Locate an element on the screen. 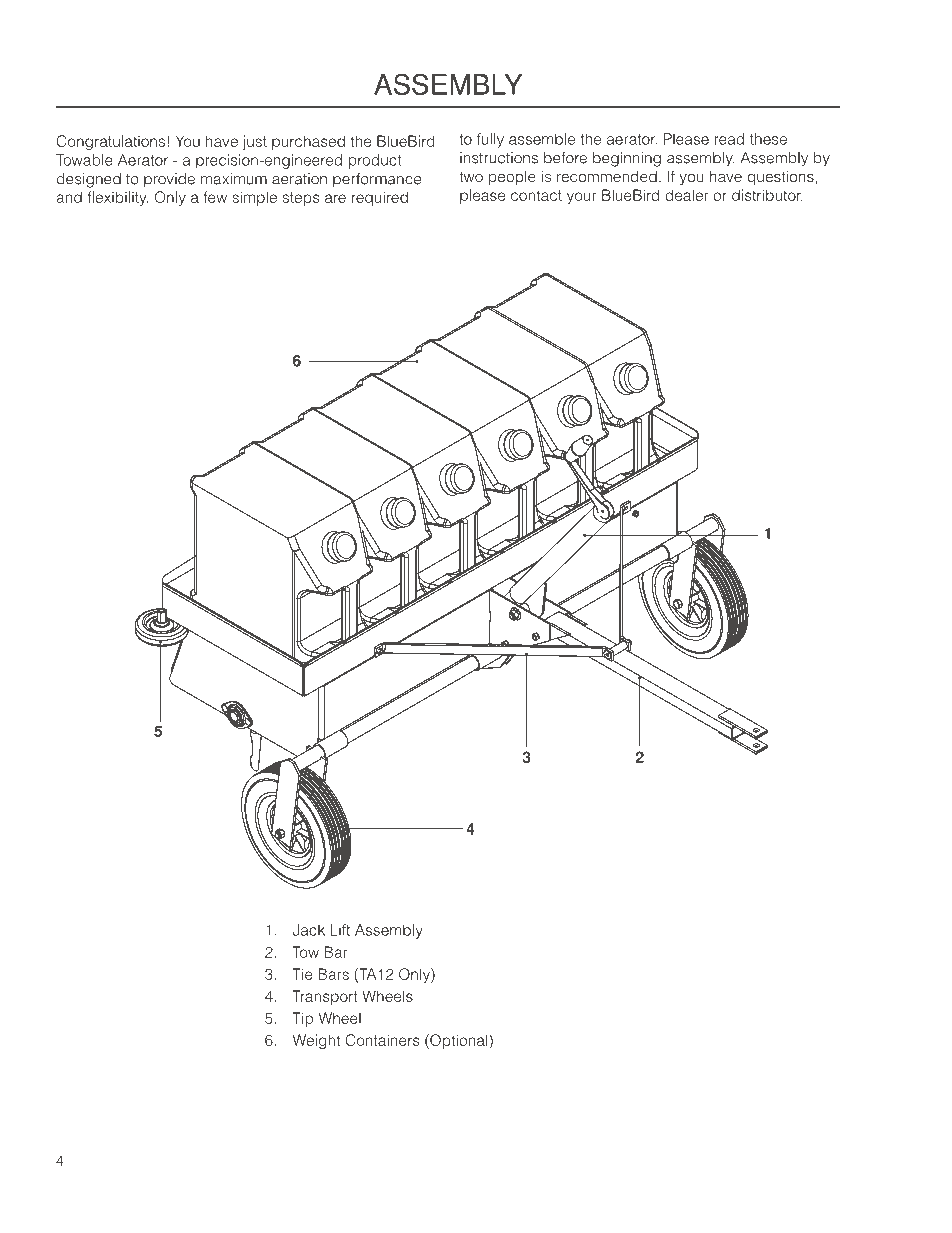 This screenshot has height=1233, width=952. provide is located at coordinates (169, 180).
